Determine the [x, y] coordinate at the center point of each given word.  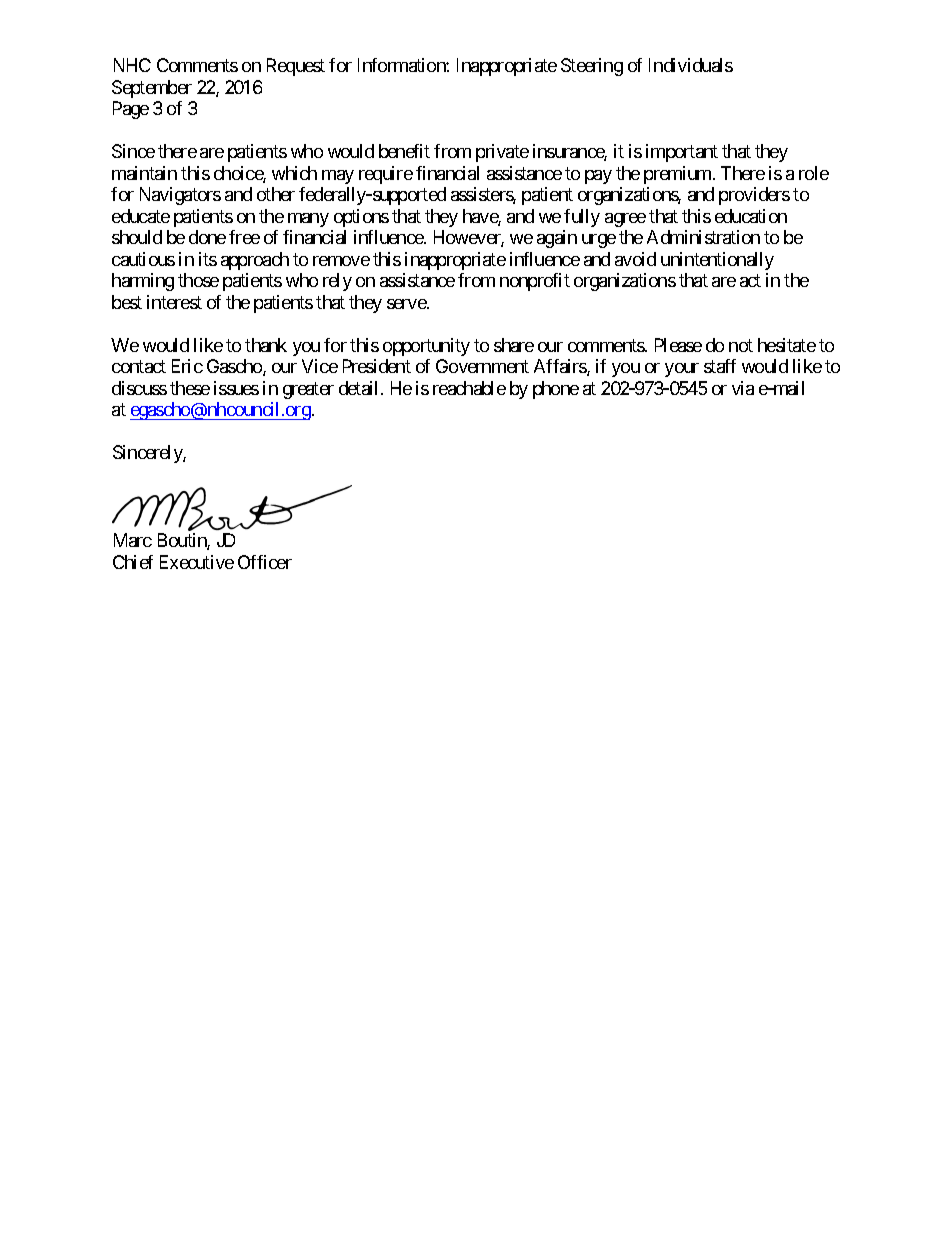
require [386, 175]
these [190, 388]
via [743, 388]
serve [407, 304]
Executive [197, 562]
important [682, 153]
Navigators [180, 196]
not [741, 345]
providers [754, 196]
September [152, 89]
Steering [592, 67]
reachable [469, 388]
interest [174, 302]
